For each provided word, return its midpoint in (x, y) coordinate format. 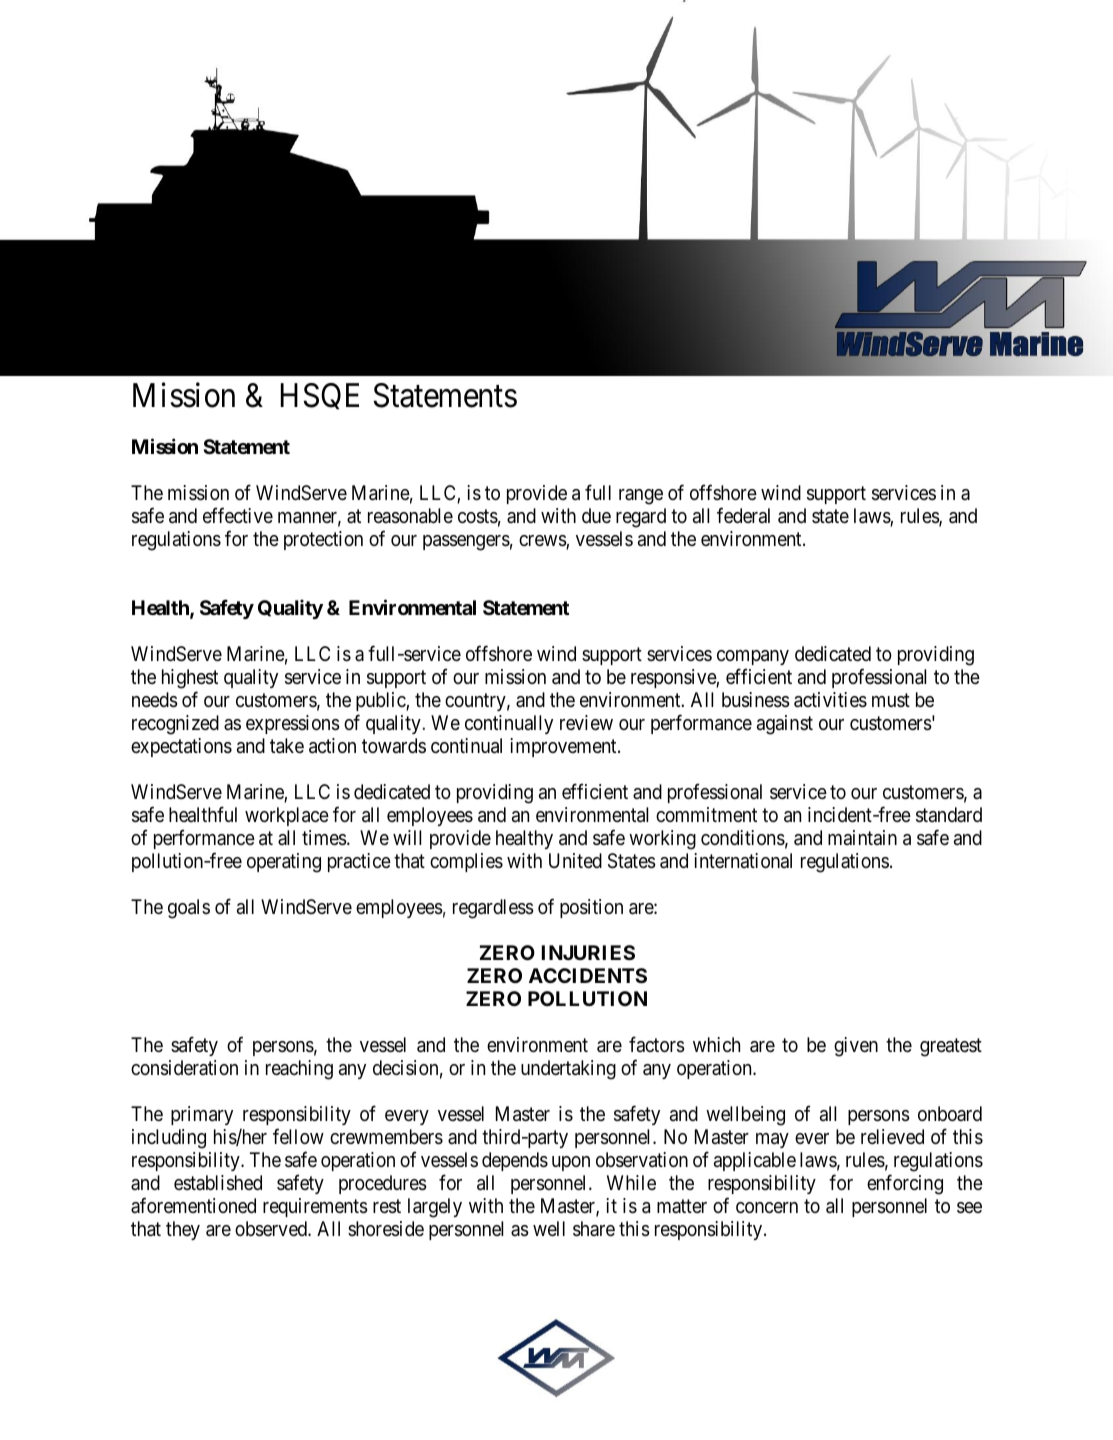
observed (272, 1229)
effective (238, 515)
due (596, 515)
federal (743, 515)
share (594, 1229)
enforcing (905, 1184)
